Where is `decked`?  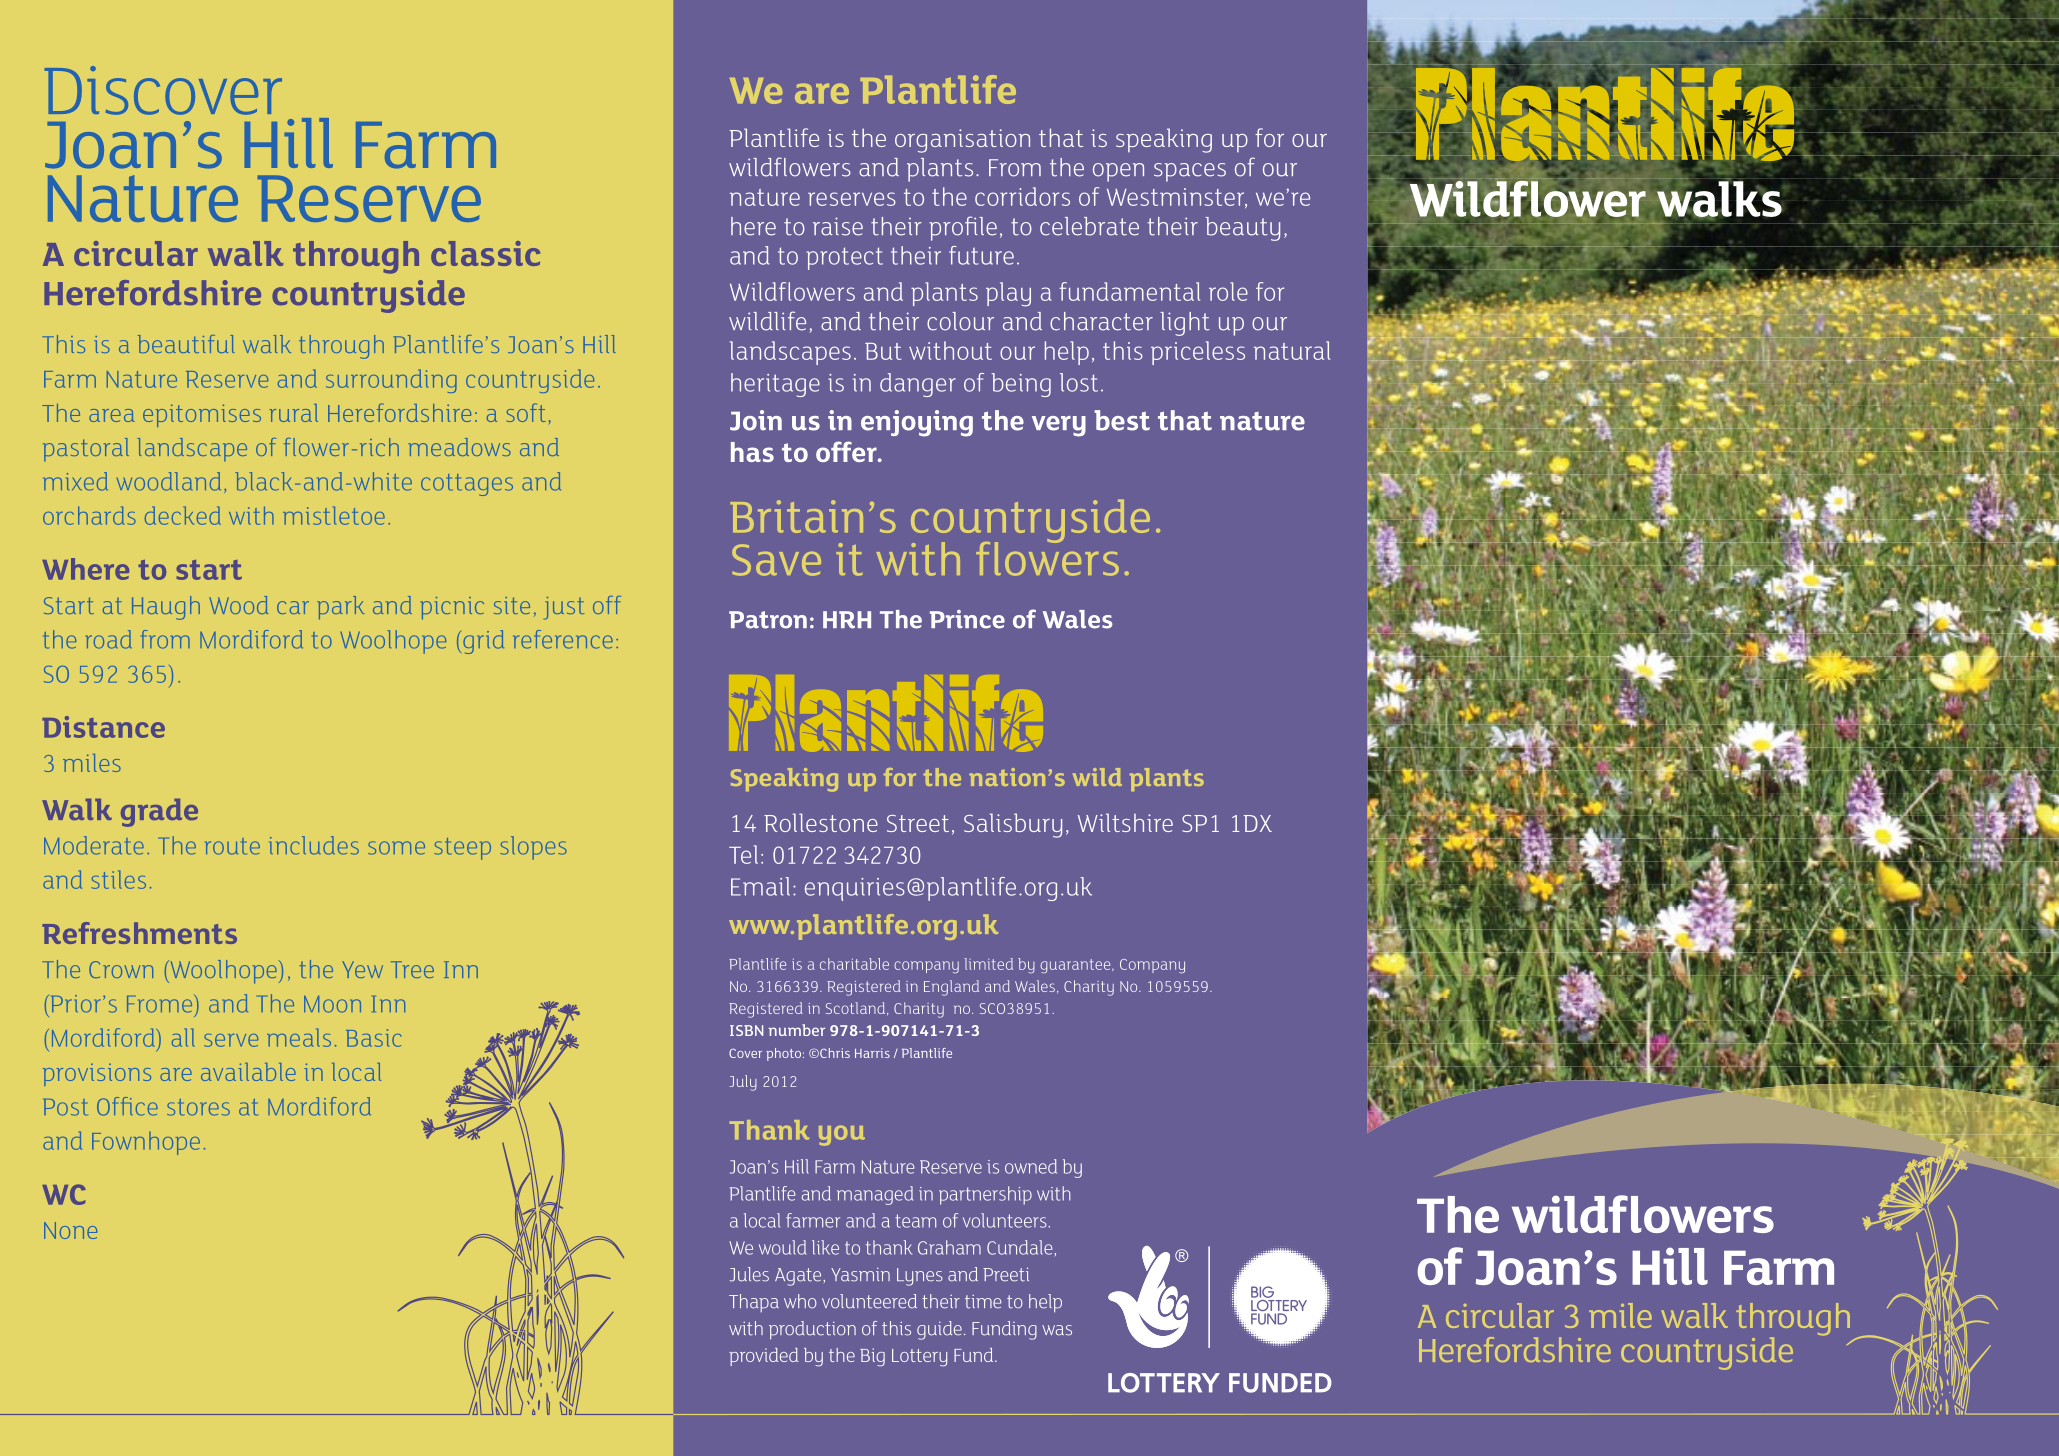 decked is located at coordinates (183, 515).
